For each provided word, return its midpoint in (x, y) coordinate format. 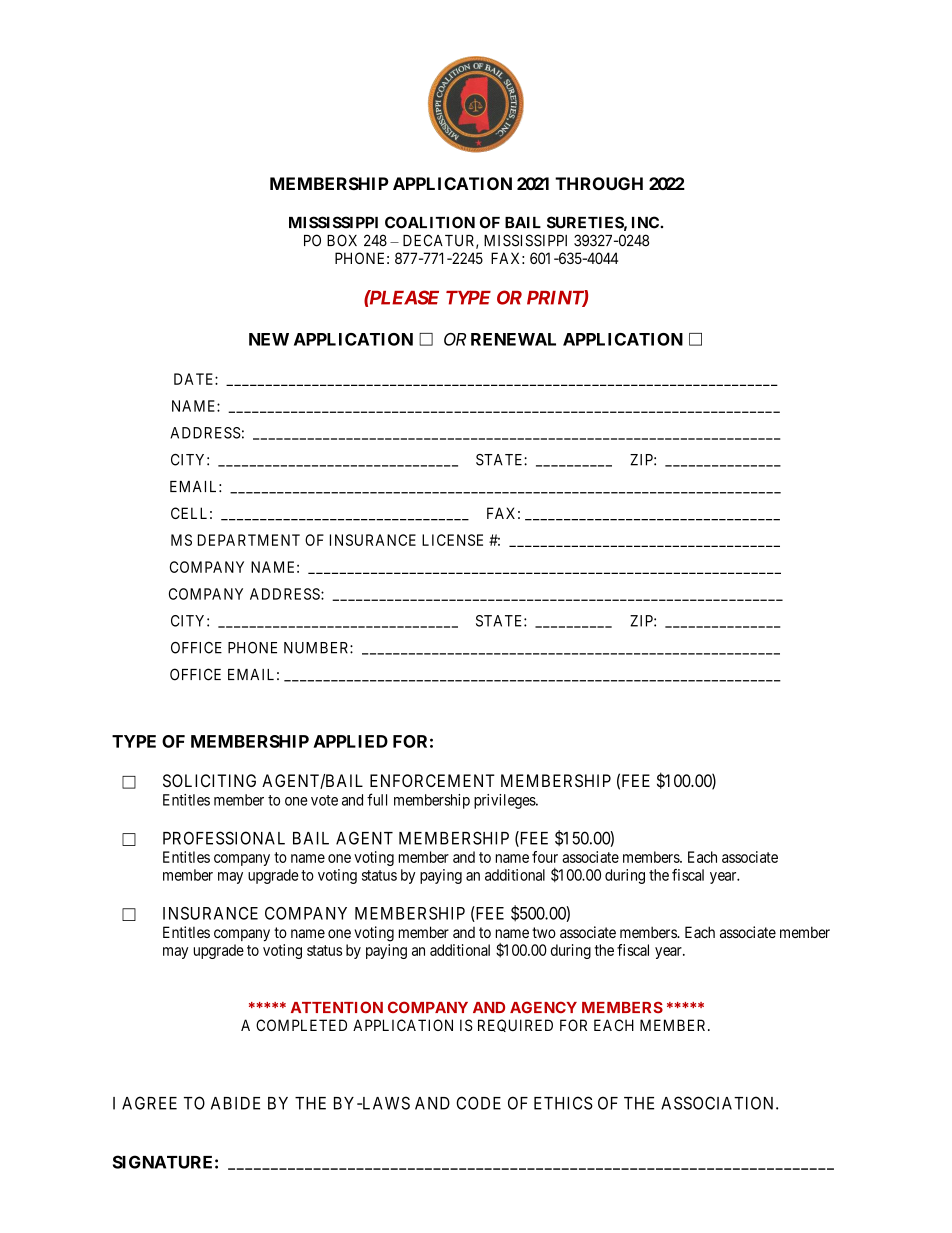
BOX (342, 240)
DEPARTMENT (249, 540)
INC (646, 222)
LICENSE (452, 540)
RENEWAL (513, 339)
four (545, 857)
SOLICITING (209, 780)
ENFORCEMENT (432, 780)
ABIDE (235, 1103)
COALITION (430, 222)
